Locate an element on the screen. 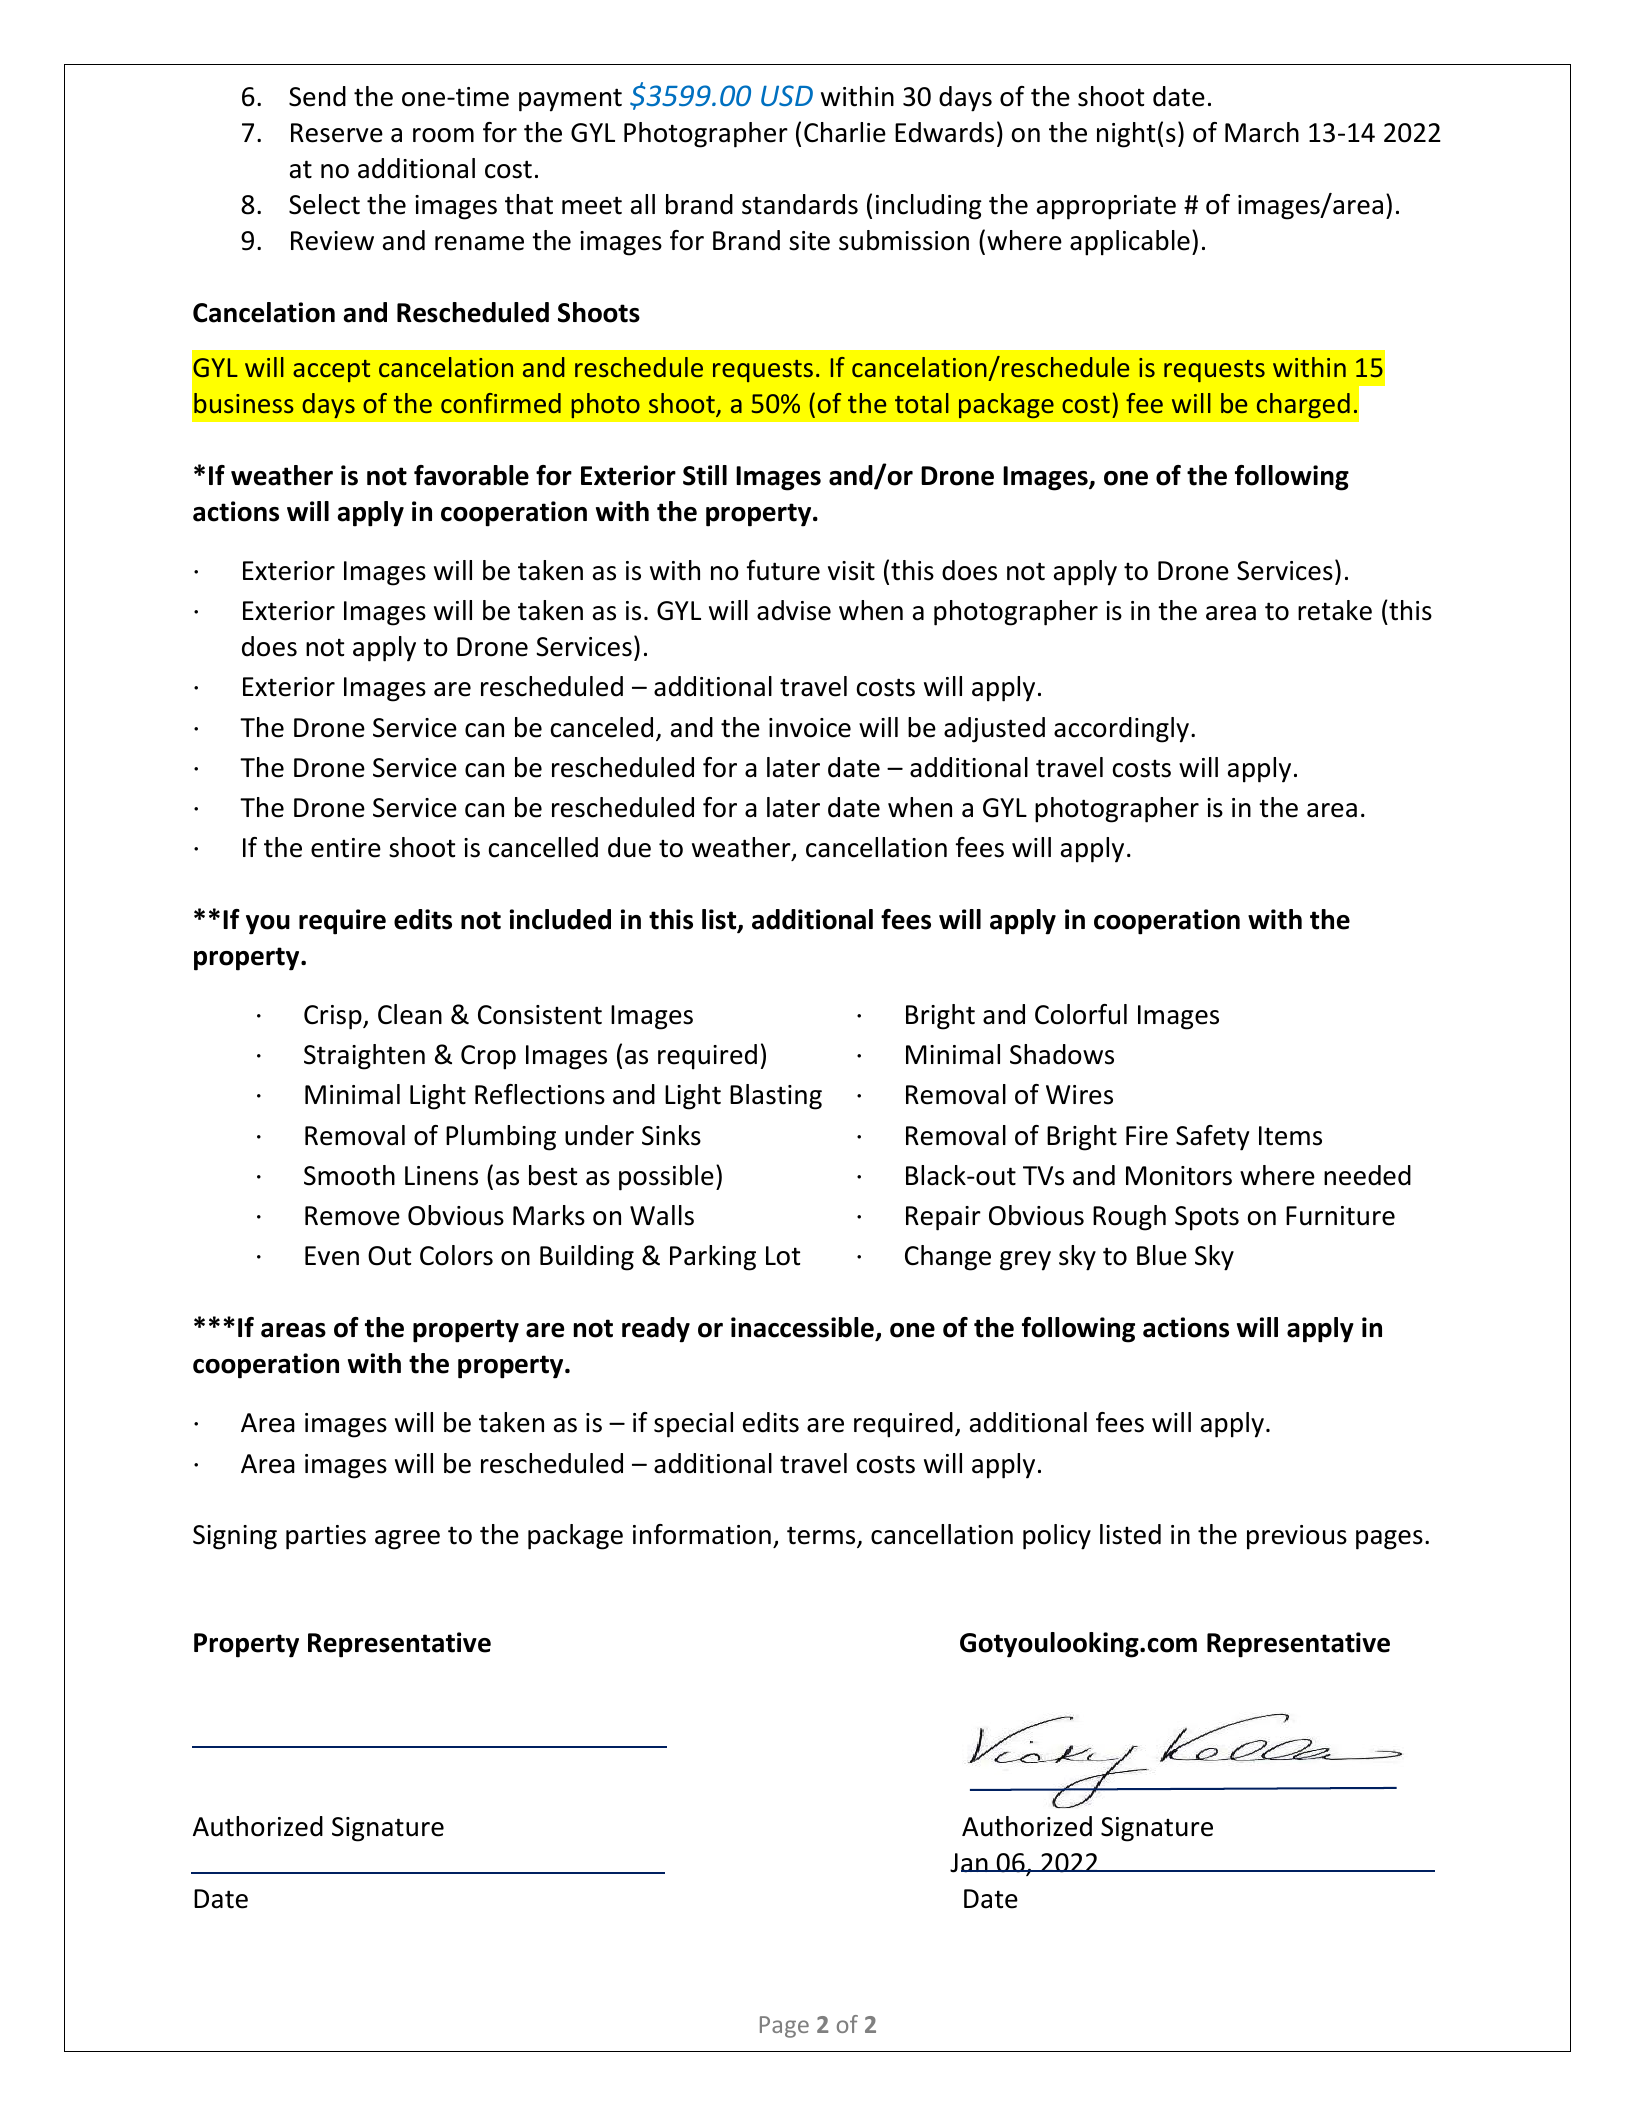 The height and width of the screenshot is (2116, 1635). Reserve is located at coordinates (337, 133).
